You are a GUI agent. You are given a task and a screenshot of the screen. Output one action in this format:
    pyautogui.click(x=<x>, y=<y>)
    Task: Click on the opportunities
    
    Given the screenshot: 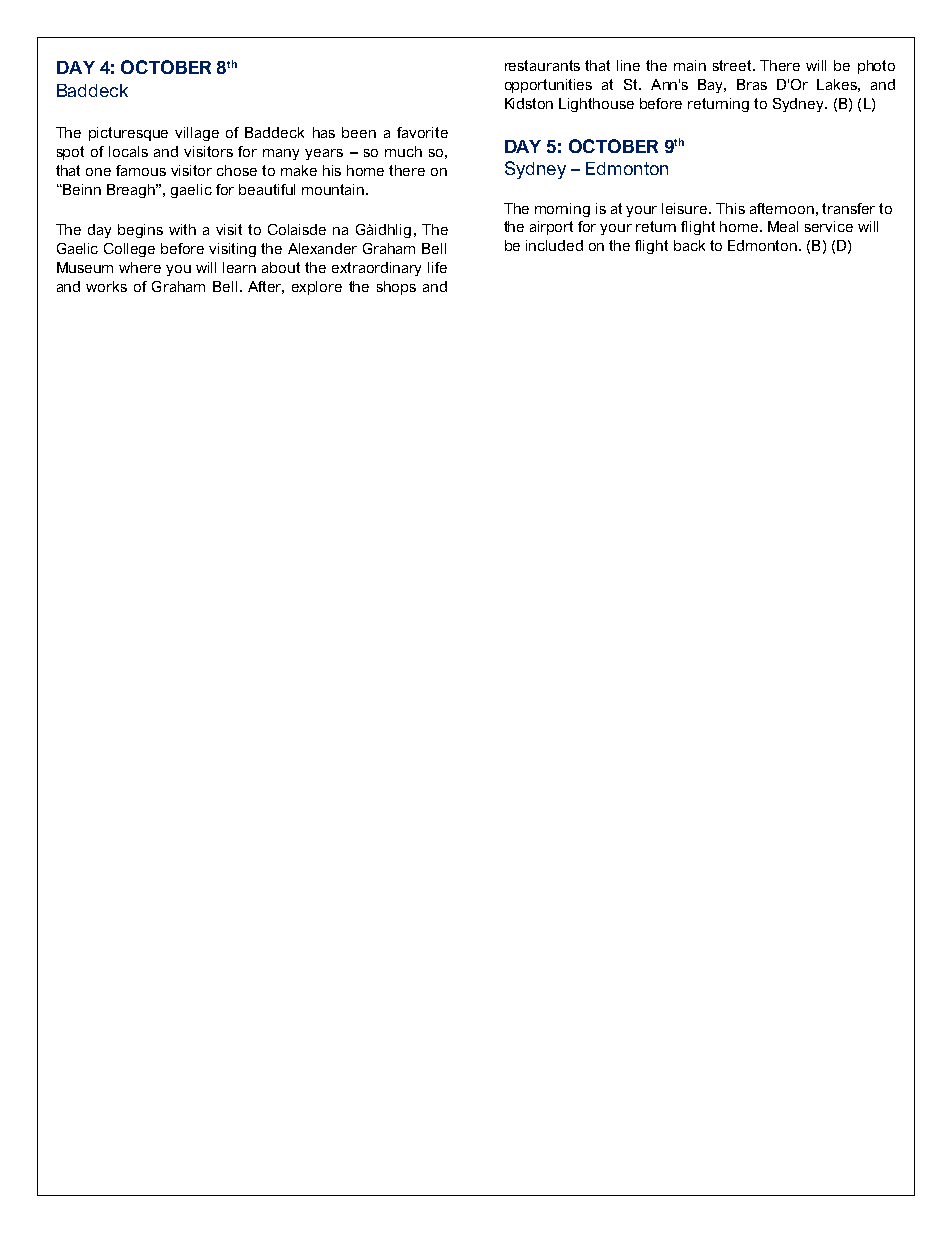 What is the action you would take?
    pyautogui.click(x=548, y=86)
